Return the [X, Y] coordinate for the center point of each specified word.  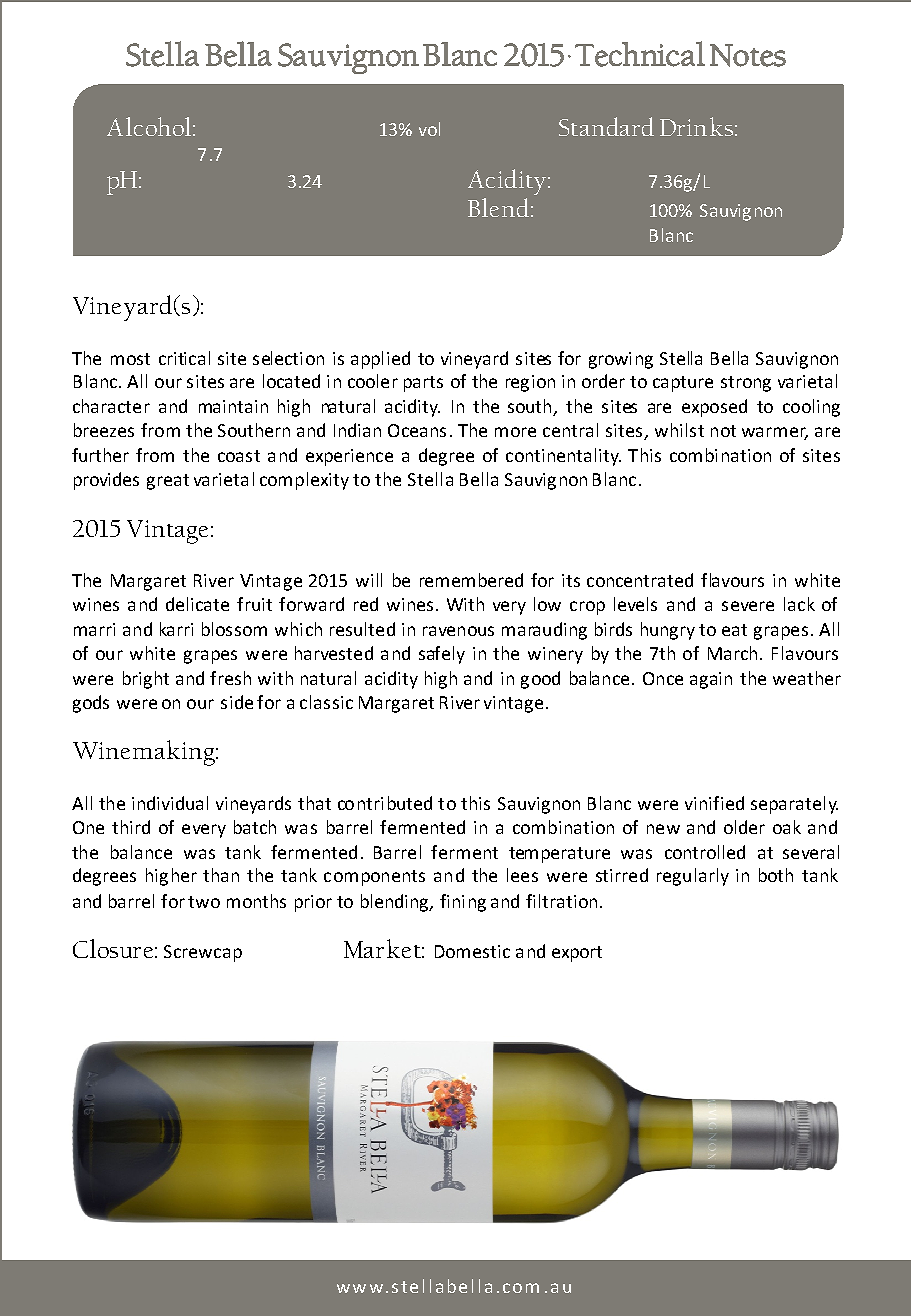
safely [442, 655]
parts [423, 384]
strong [746, 384]
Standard [606, 126]
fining [463, 903]
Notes [748, 55]
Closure [113, 948]
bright [146, 680]
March [732, 653]
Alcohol [149, 126]
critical [184, 358]
